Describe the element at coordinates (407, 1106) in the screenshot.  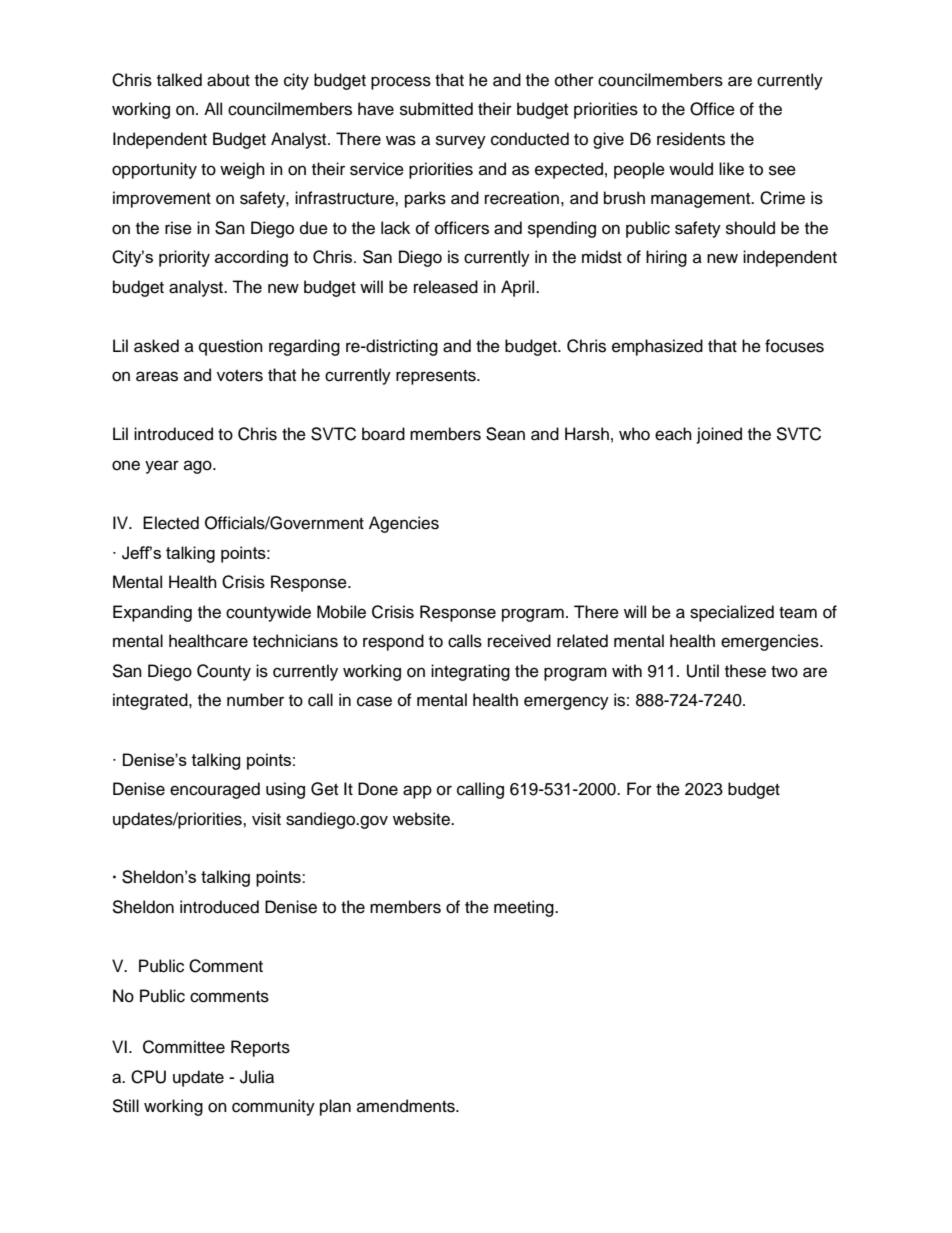
I see `amendments` at that location.
